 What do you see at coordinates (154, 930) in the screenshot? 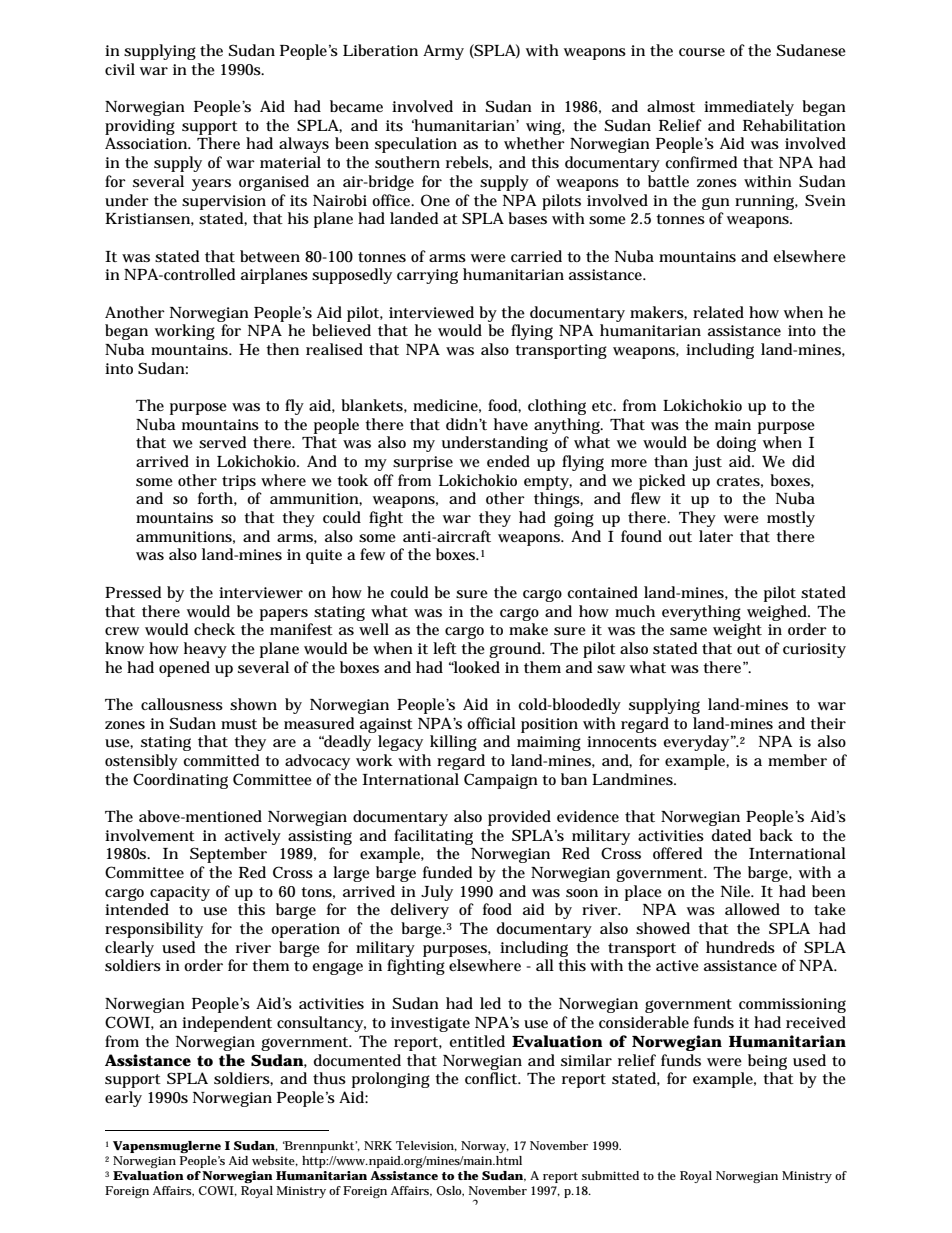
I see `responsibility` at bounding box center [154, 930].
